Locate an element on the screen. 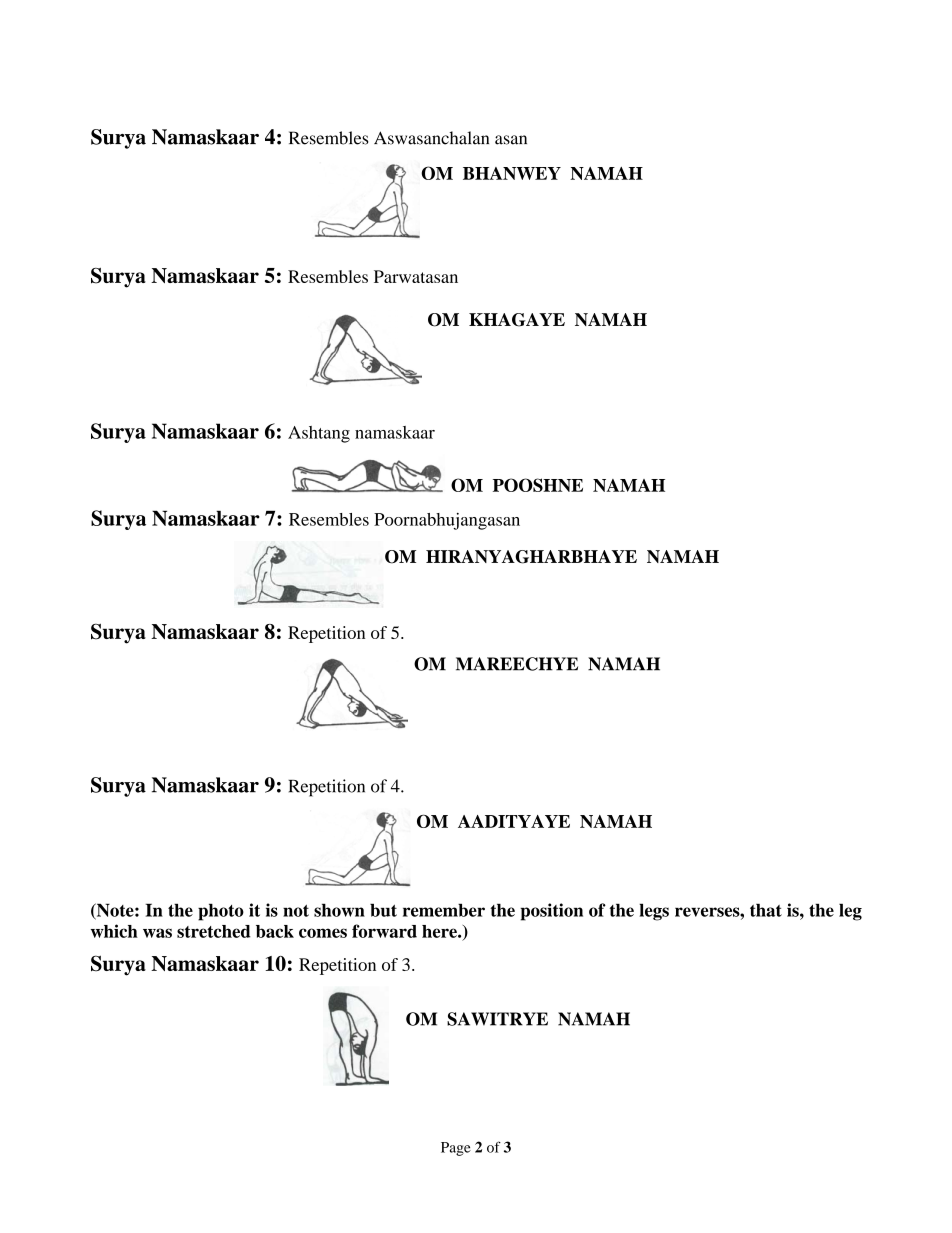 The height and width of the screenshot is (1233, 952). legs is located at coordinates (654, 912).
